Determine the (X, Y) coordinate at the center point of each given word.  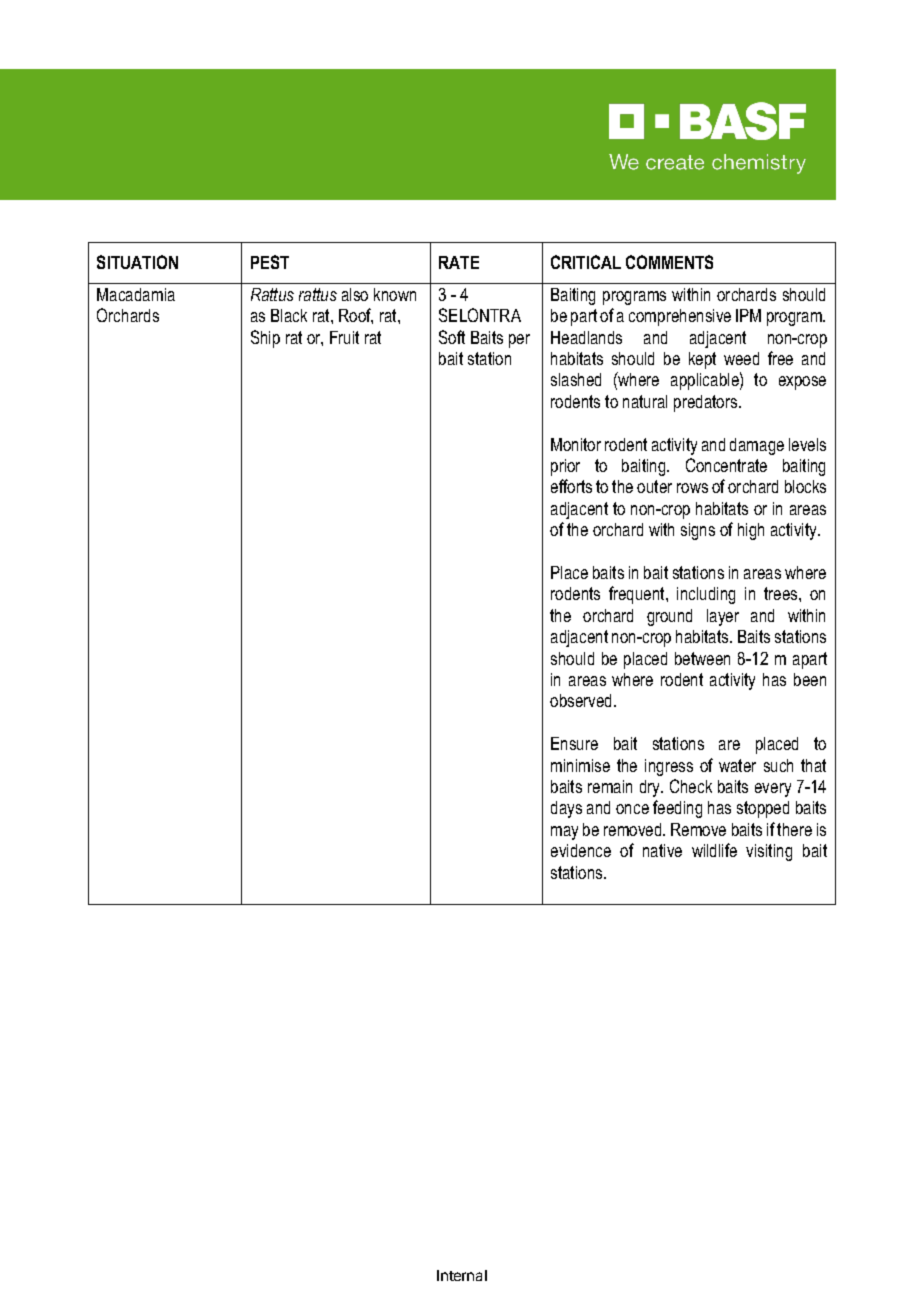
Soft (452, 337)
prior (565, 467)
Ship (265, 339)
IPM (748, 315)
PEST (270, 262)
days (566, 809)
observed (582, 700)
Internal (462, 1275)
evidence (581, 850)
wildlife (714, 850)
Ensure (574, 743)
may (564, 833)
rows (692, 488)
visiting (769, 852)
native (662, 850)
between (702, 658)
